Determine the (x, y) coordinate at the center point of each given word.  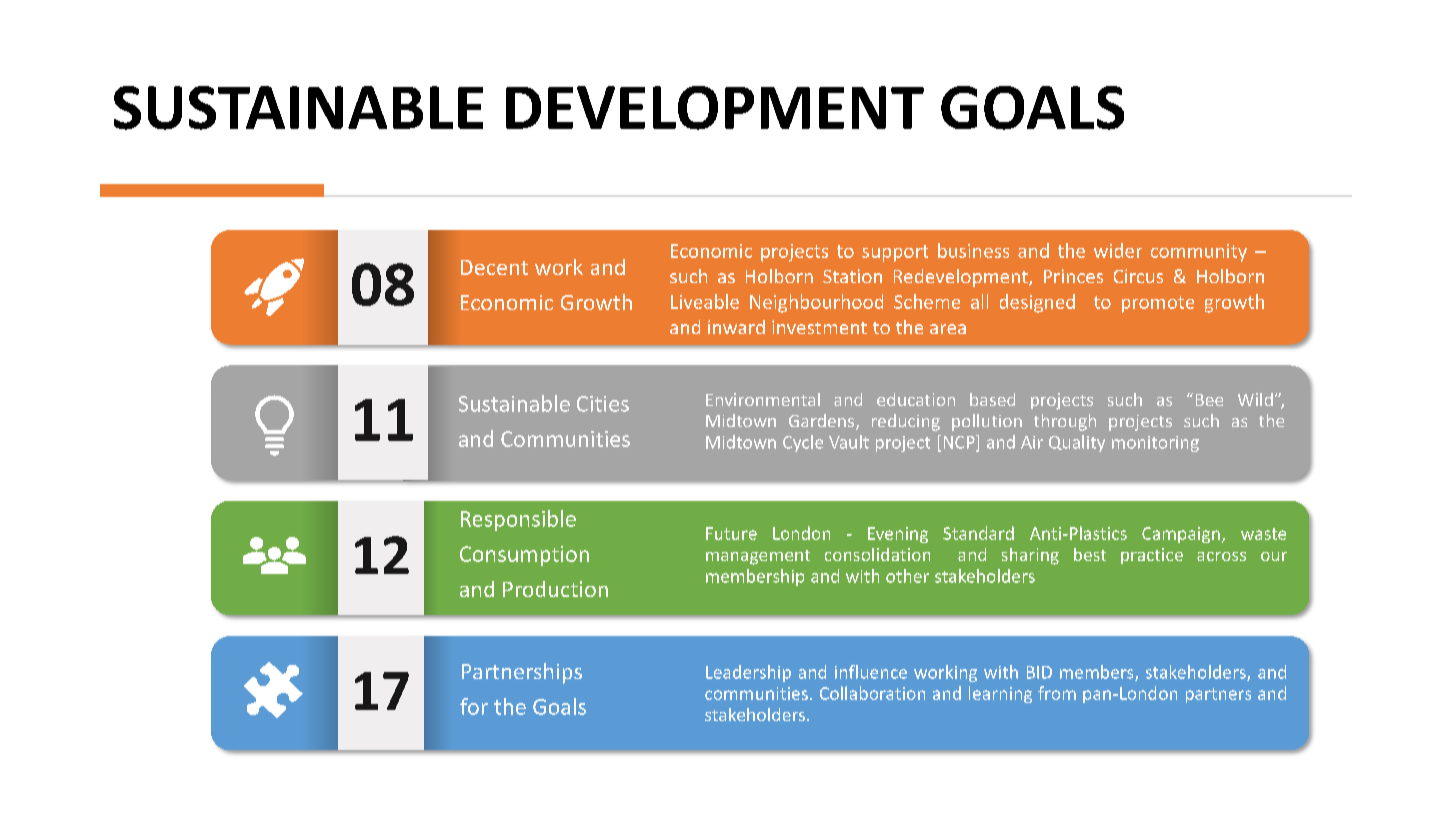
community (1199, 253)
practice (1152, 556)
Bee (1209, 400)
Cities (603, 404)
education (916, 399)
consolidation (877, 554)
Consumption (524, 556)
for (474, 706)
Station (852, 276)
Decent (494, 267)
